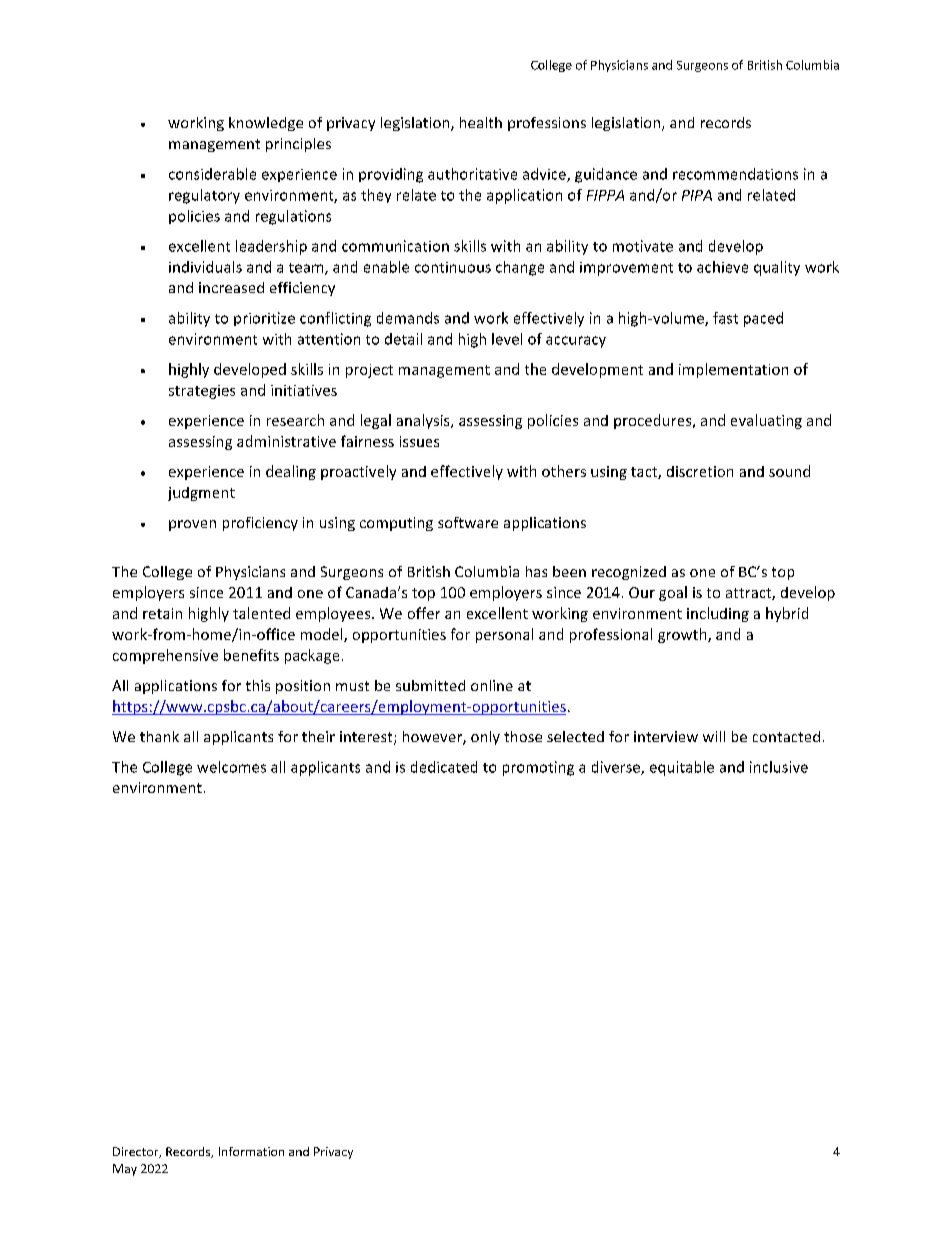 The image size is (952, 1233). What do you see at coordinates (504, 635) in the document?
I see `personal` at bounding box center [504, 635].
